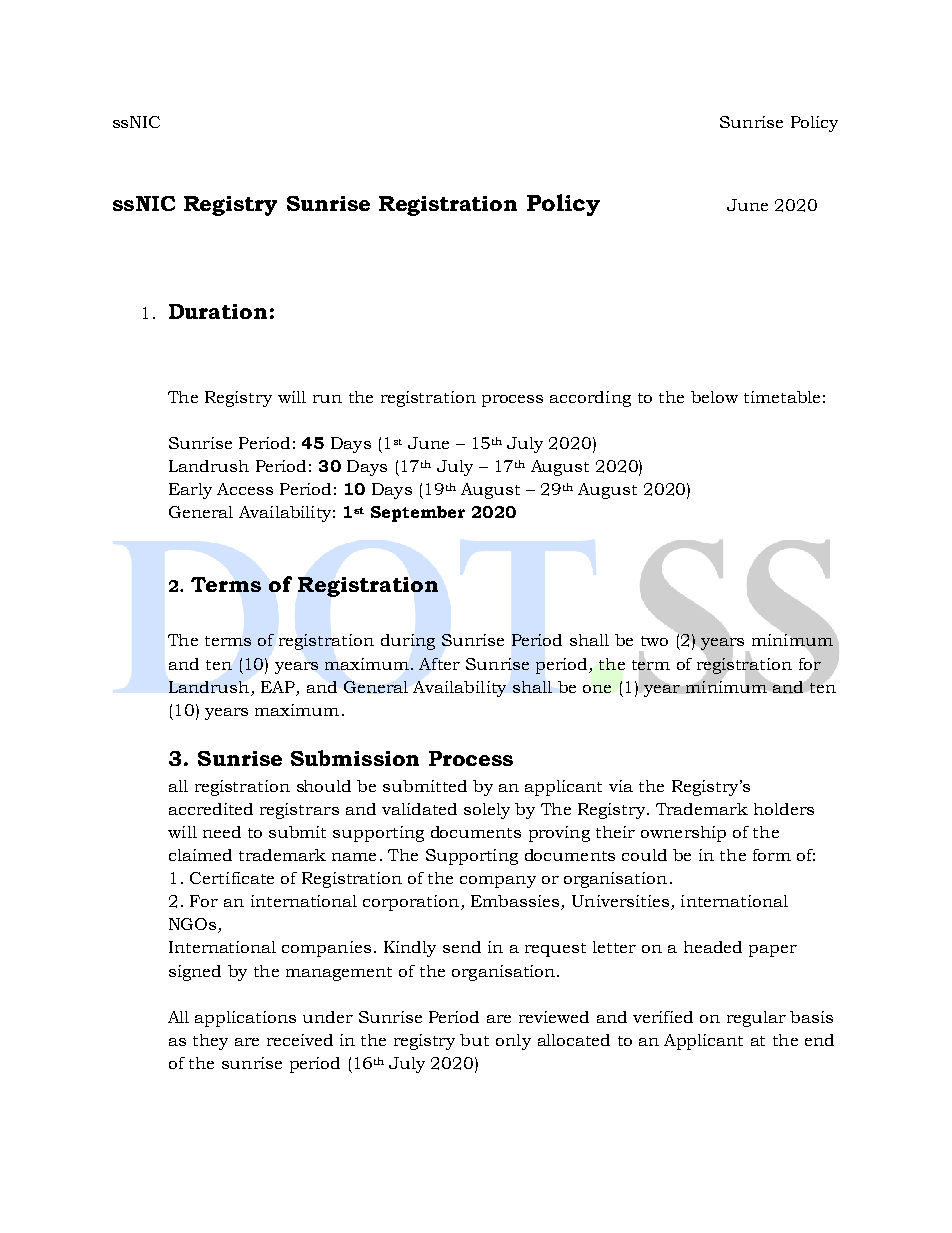  What do you see at coordinates (439, 664) in the image?
I see `After` at bounding box center [439, 664].
